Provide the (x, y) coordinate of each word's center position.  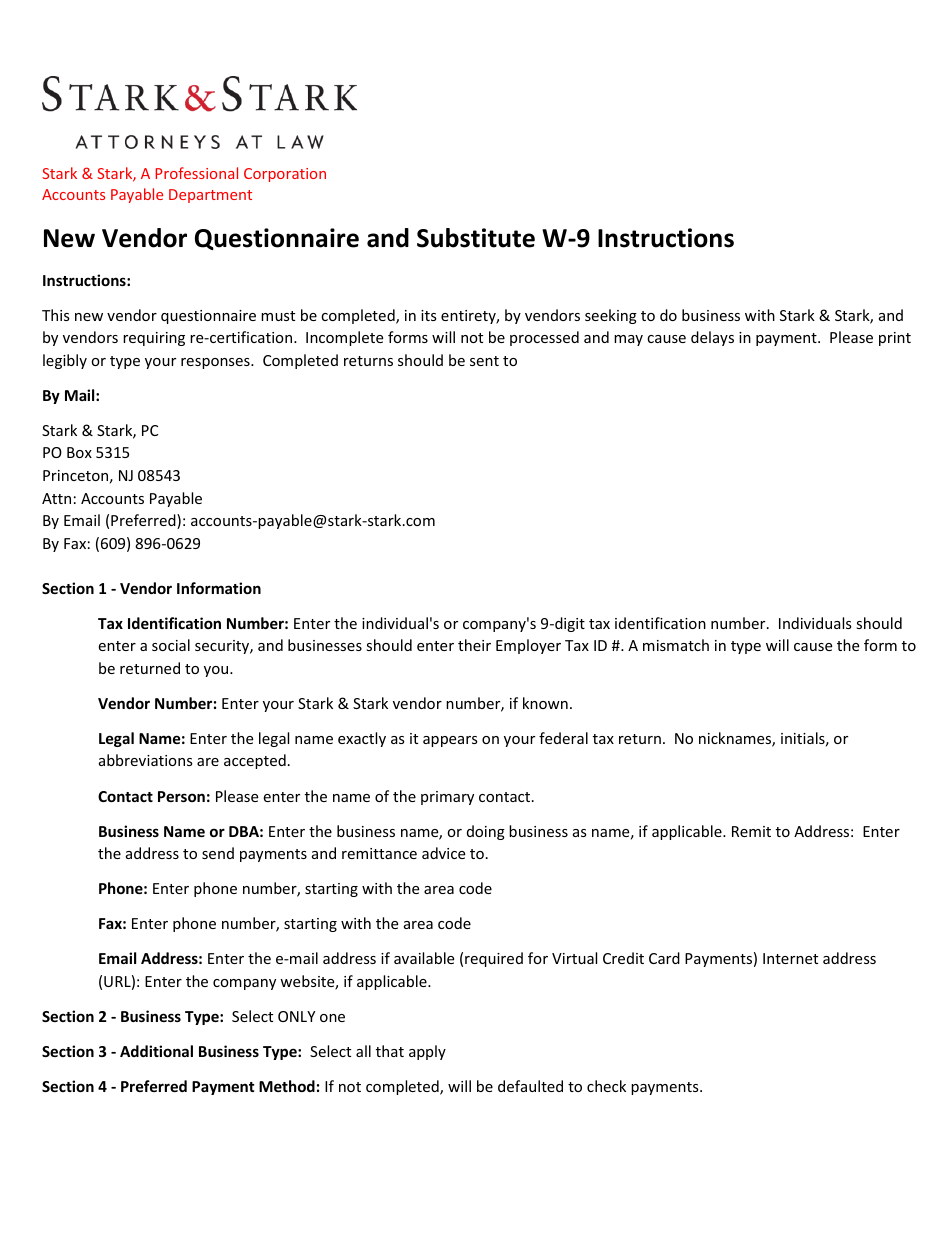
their (474, 645)
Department (210, 196)
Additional (156, 1051)
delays (712, 338)
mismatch (676, 645)
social (171, 645)
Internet (790, 958)
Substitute (476, 238)
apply (427, 1052)
